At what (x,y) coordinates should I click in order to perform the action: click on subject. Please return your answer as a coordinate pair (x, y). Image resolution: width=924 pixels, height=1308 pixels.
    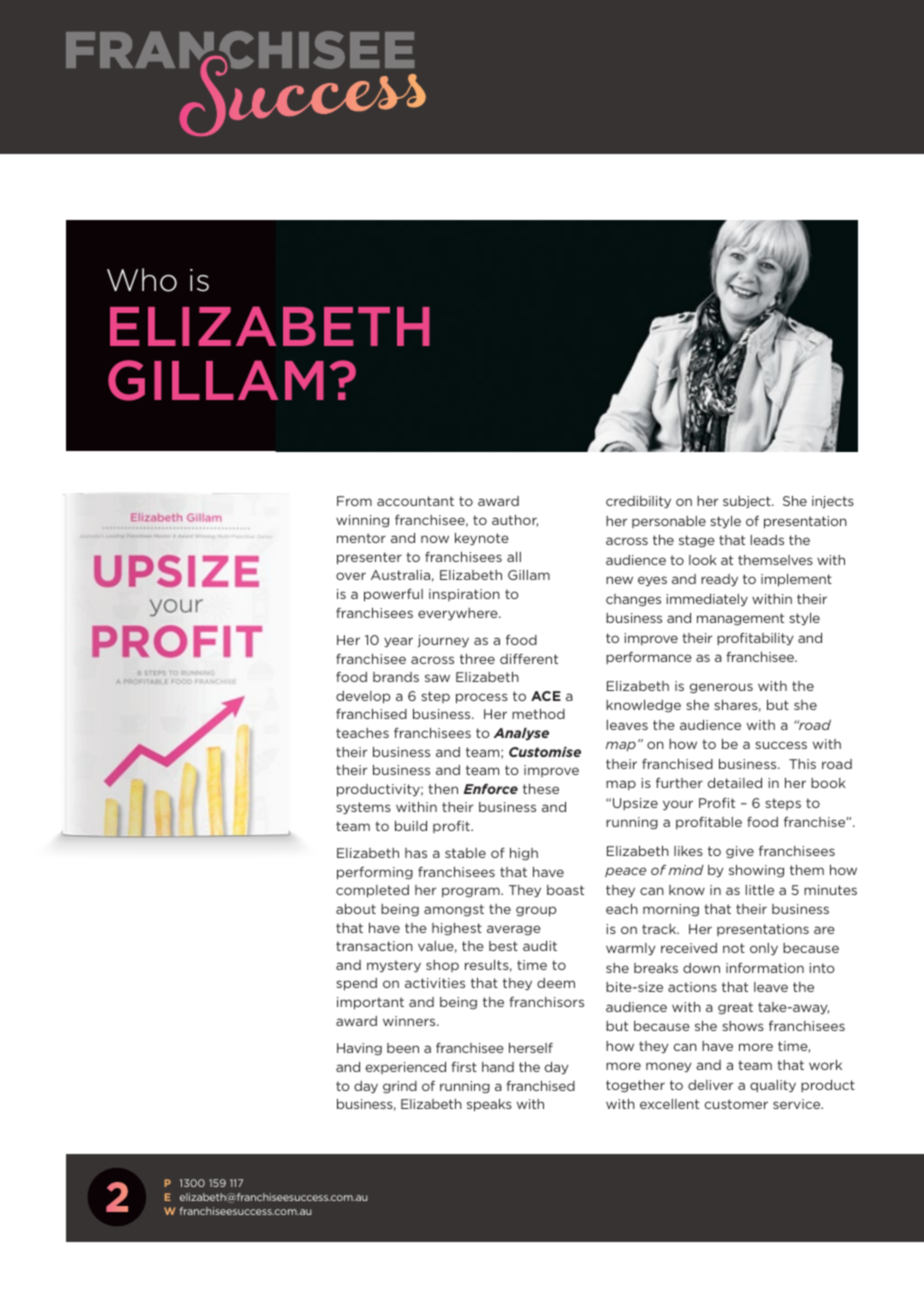
    Looking at the image, I should click on (748, 502).
